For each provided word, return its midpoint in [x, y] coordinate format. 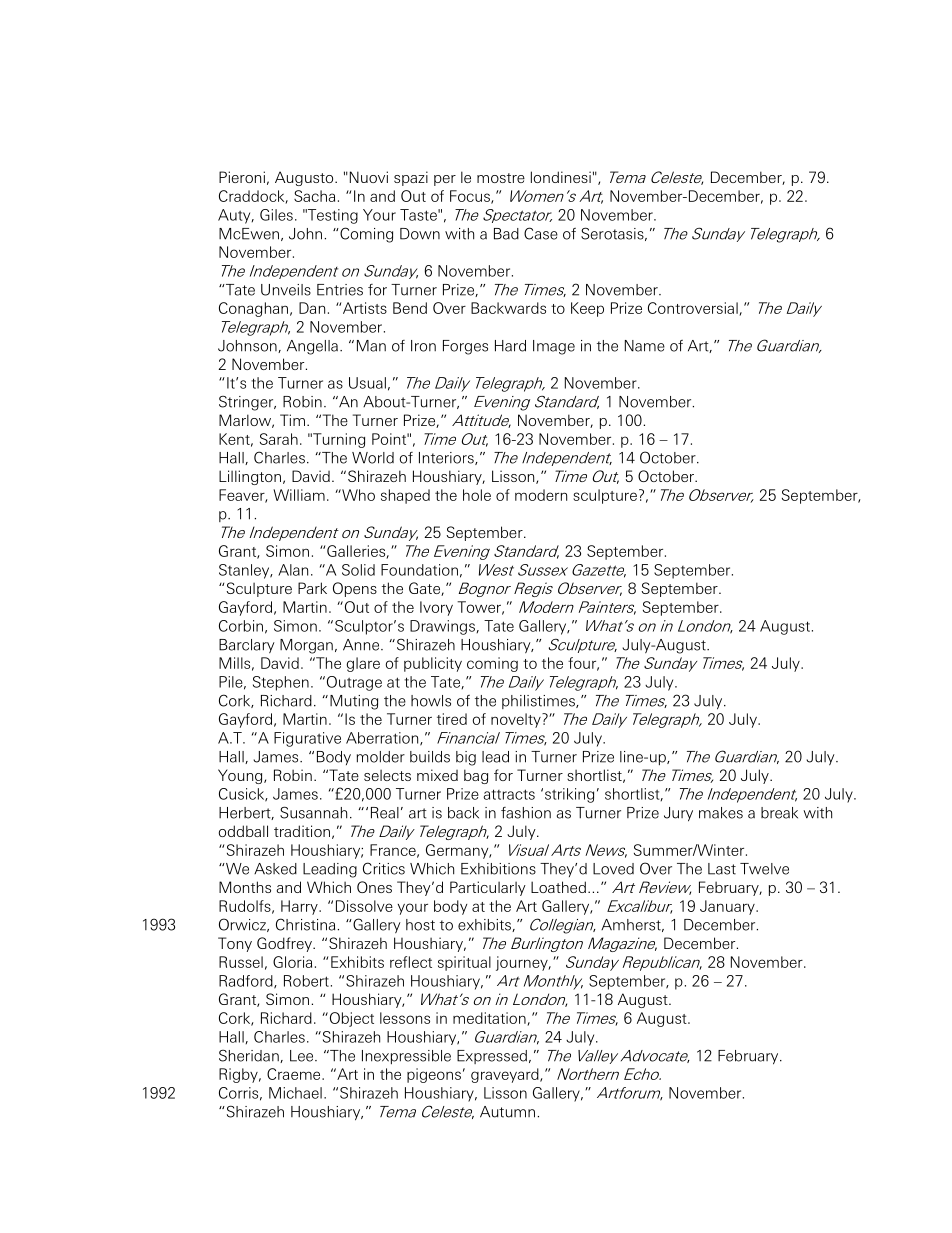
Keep [587, 309]
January [728, 907]
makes [721, 813]
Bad [506, 234]
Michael [295, 1093]
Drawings [443, 627]
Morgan [306, 646]
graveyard [506, 1075]
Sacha [314, 196]
